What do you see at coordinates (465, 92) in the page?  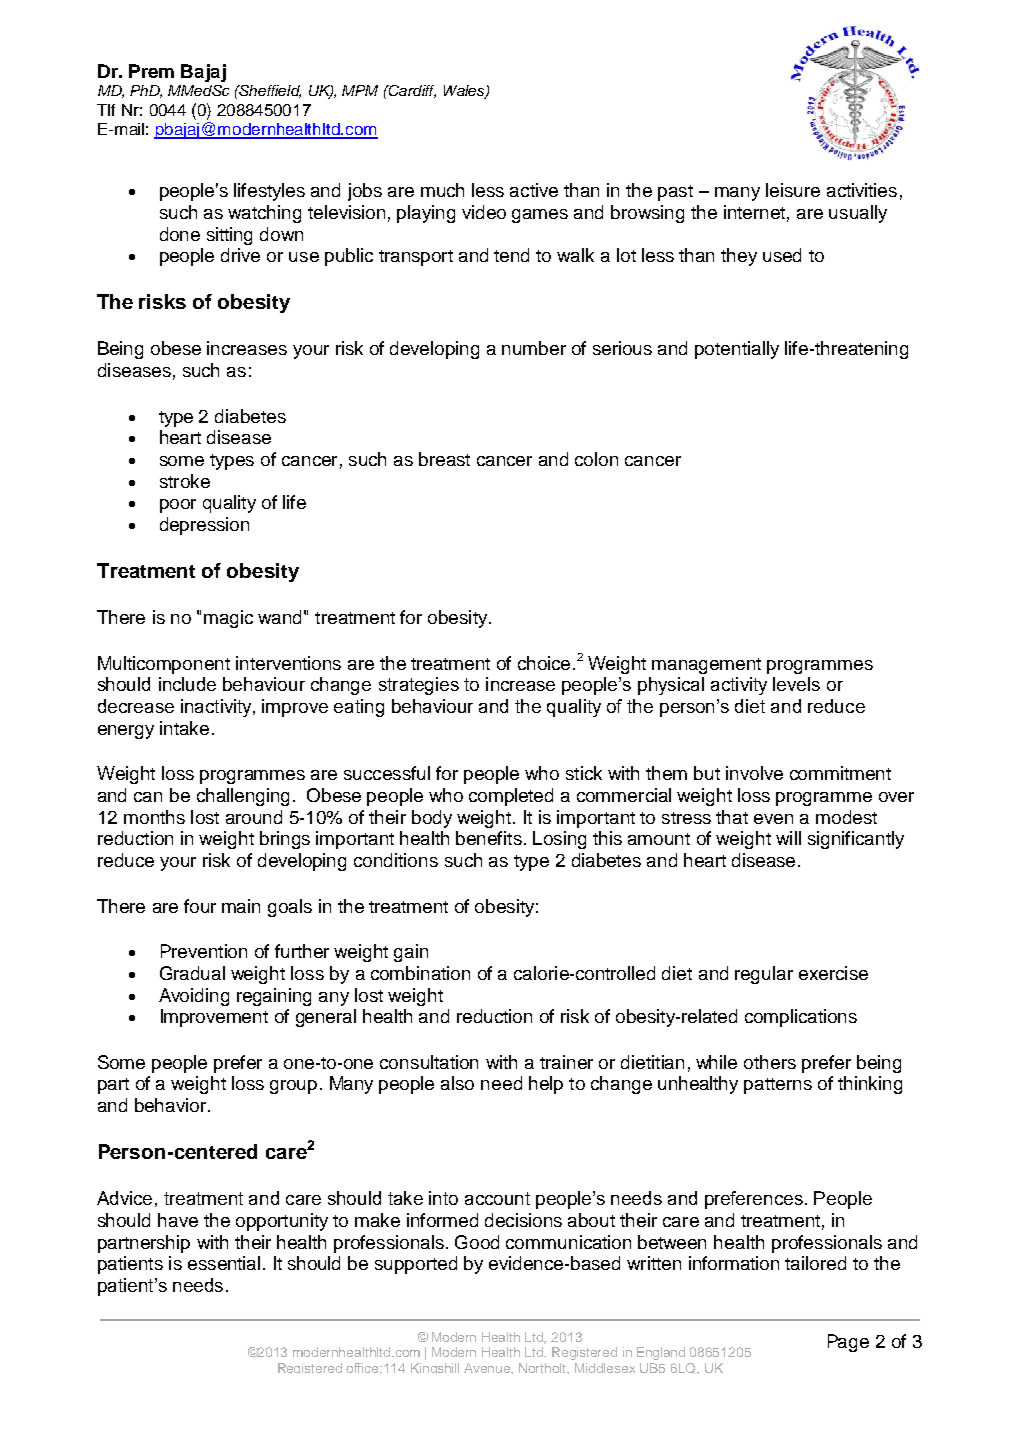 I see `Wales` at bounding box center [465, 92].
